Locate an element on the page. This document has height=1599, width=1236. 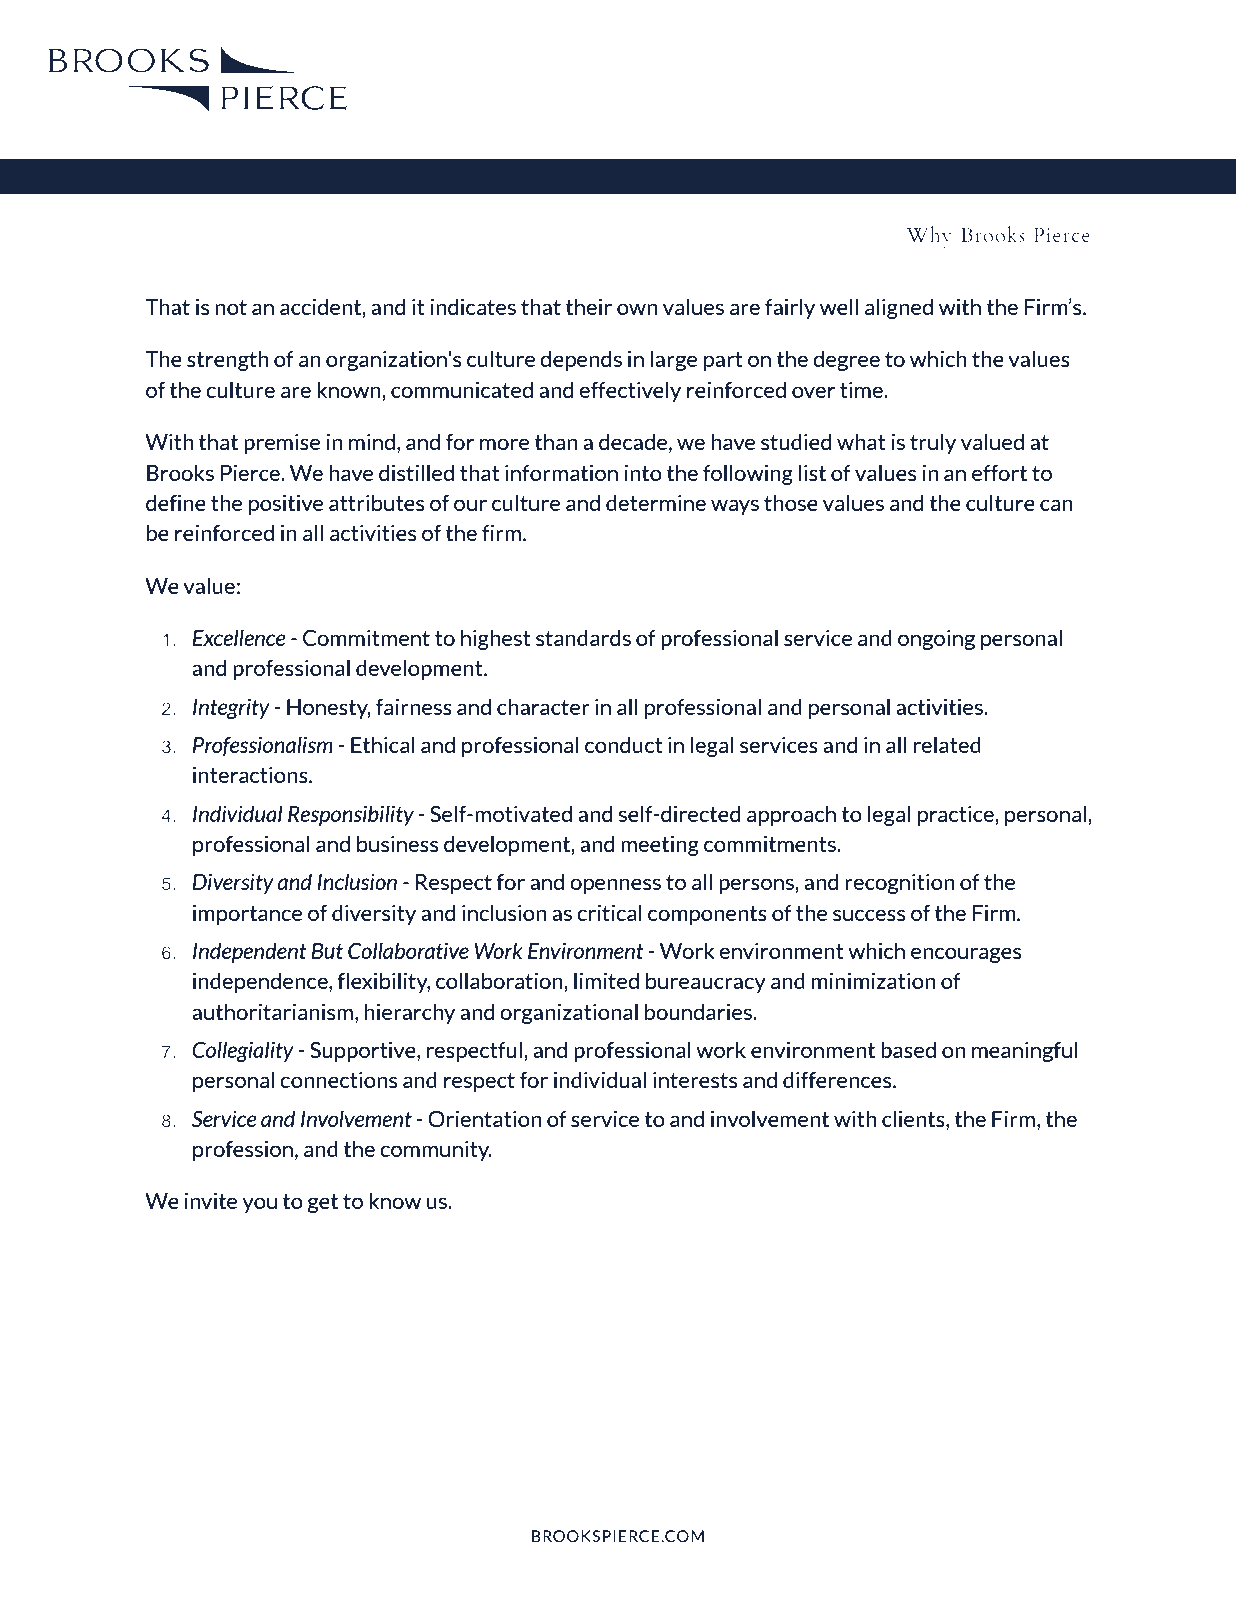
premise is located at coordinates (282, 443).
